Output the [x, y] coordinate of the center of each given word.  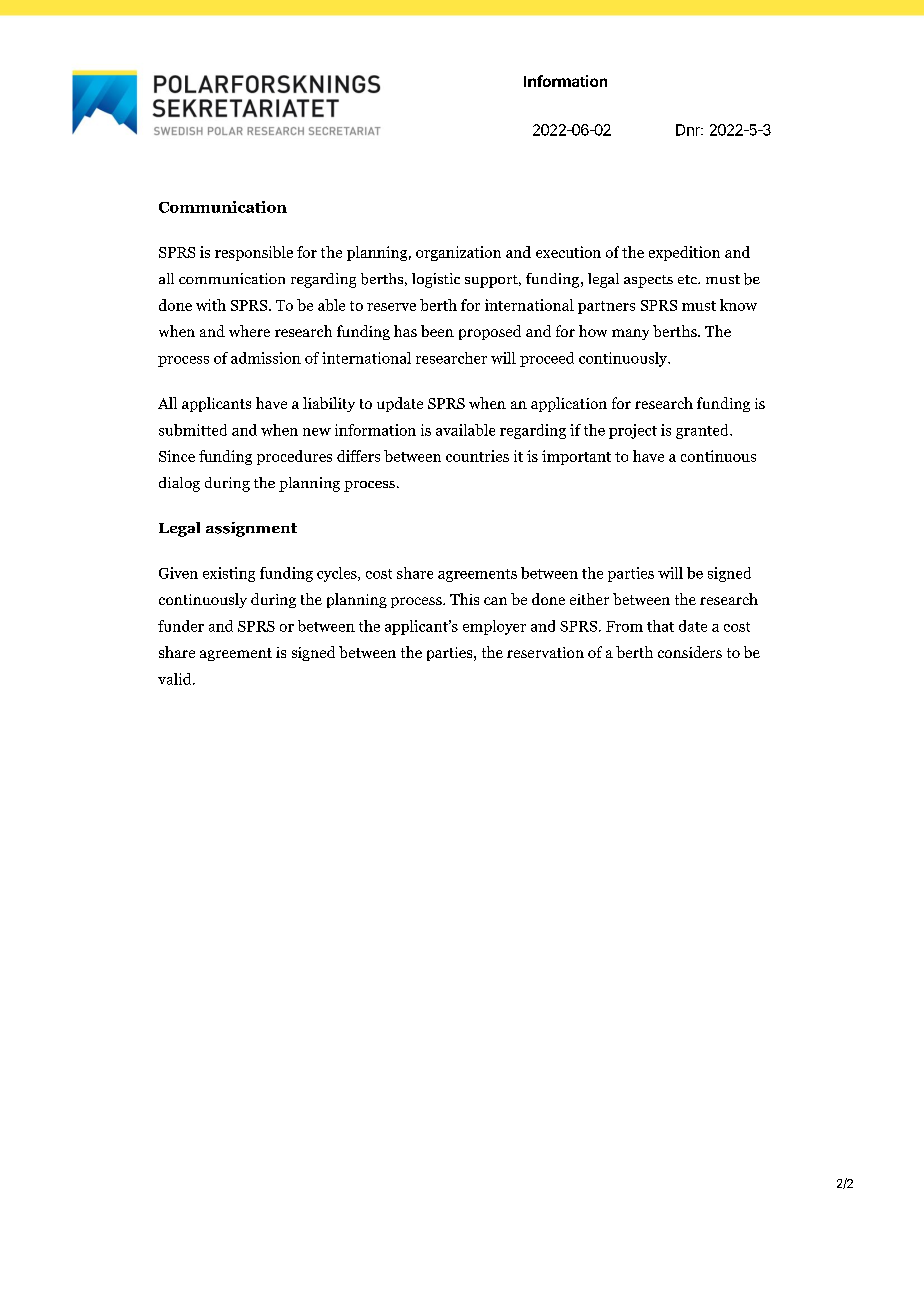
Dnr [689, 130]
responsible [254, 253]
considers [690, 652]
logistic [436, 280]
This [464, 599]
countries [477, 456]
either [589, 599]
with [211, 305]
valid [176, 679]
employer [494, 627]
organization [458, 253]
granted [703, 431]
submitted [193, 430]
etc [689, 279]
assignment [251, 529]
